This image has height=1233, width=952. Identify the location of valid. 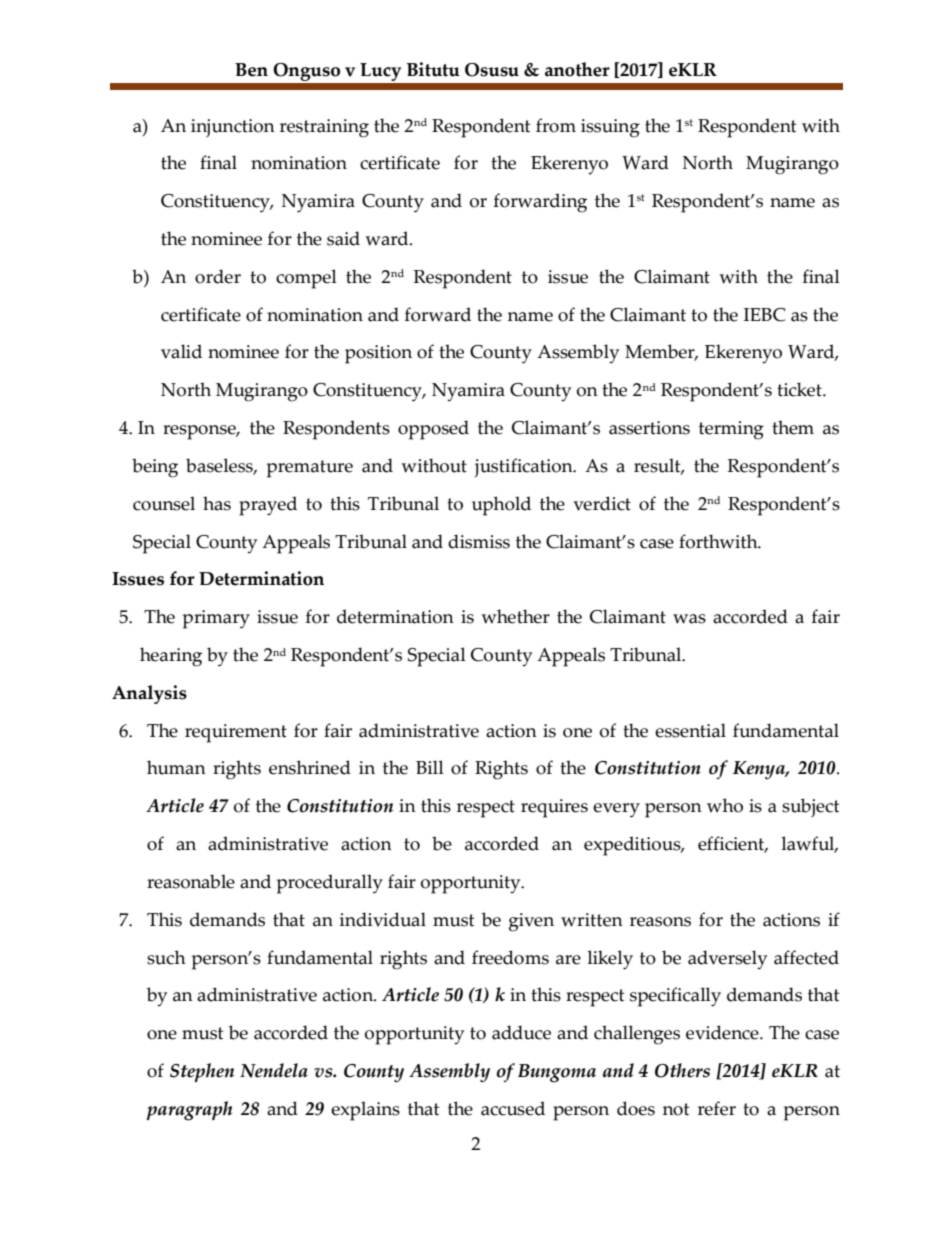
(181, 351).
